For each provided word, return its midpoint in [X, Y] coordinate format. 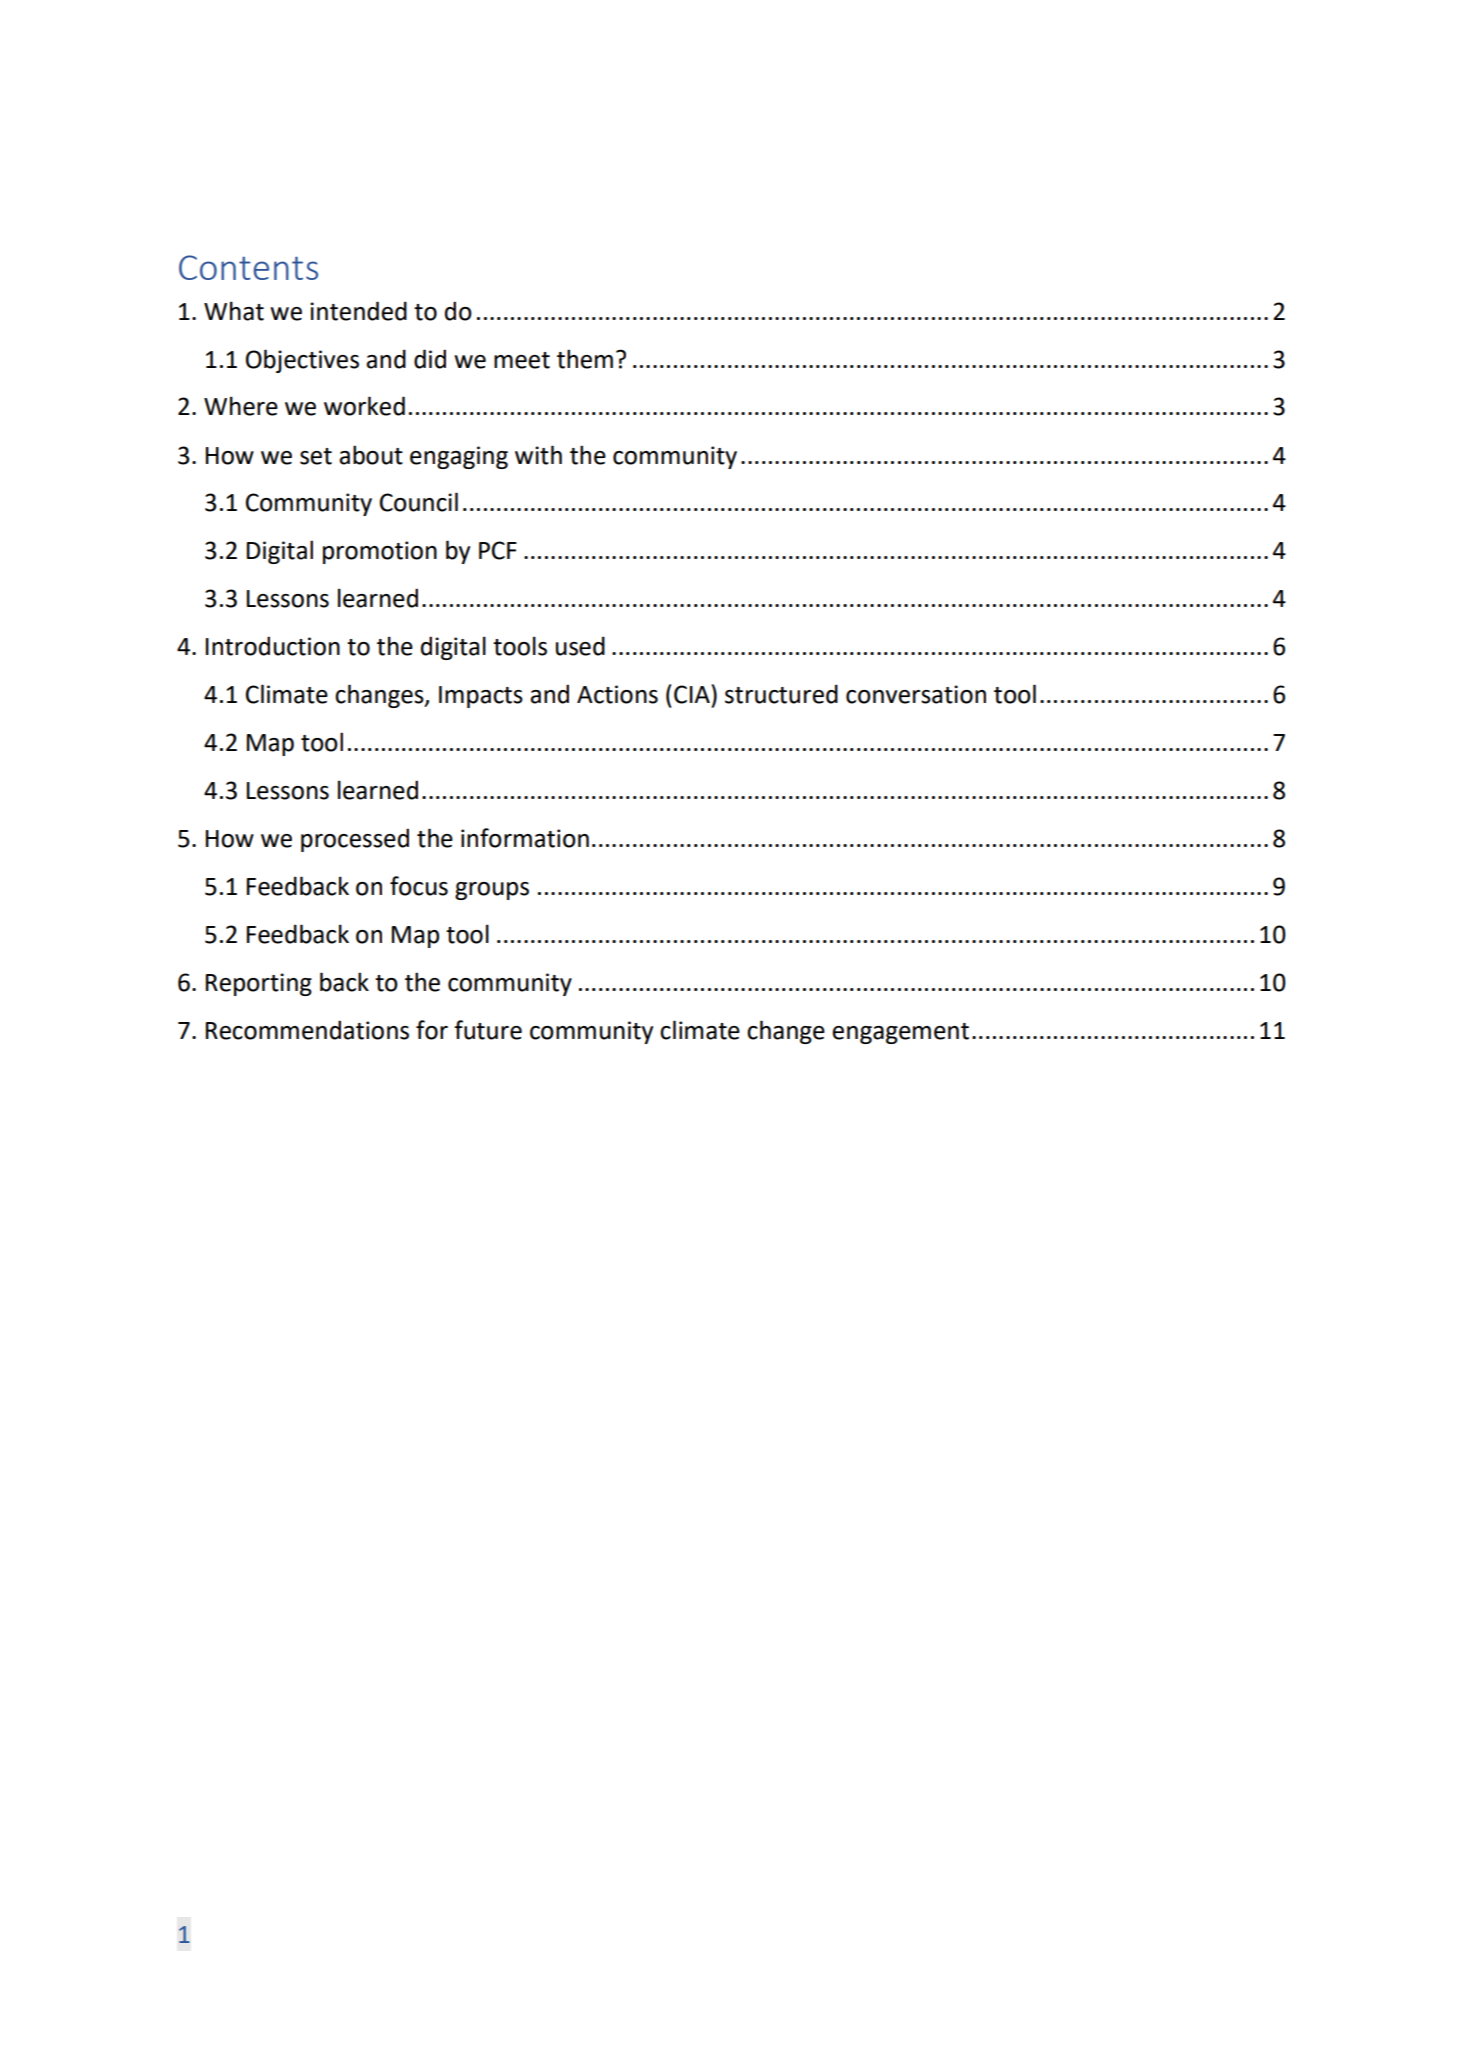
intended [358, 311]
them [585, 359]
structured [781, 694]
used [580, 646]
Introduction [273, 646]
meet [522, 360]
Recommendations [307, 1030]
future [488, 1030]
